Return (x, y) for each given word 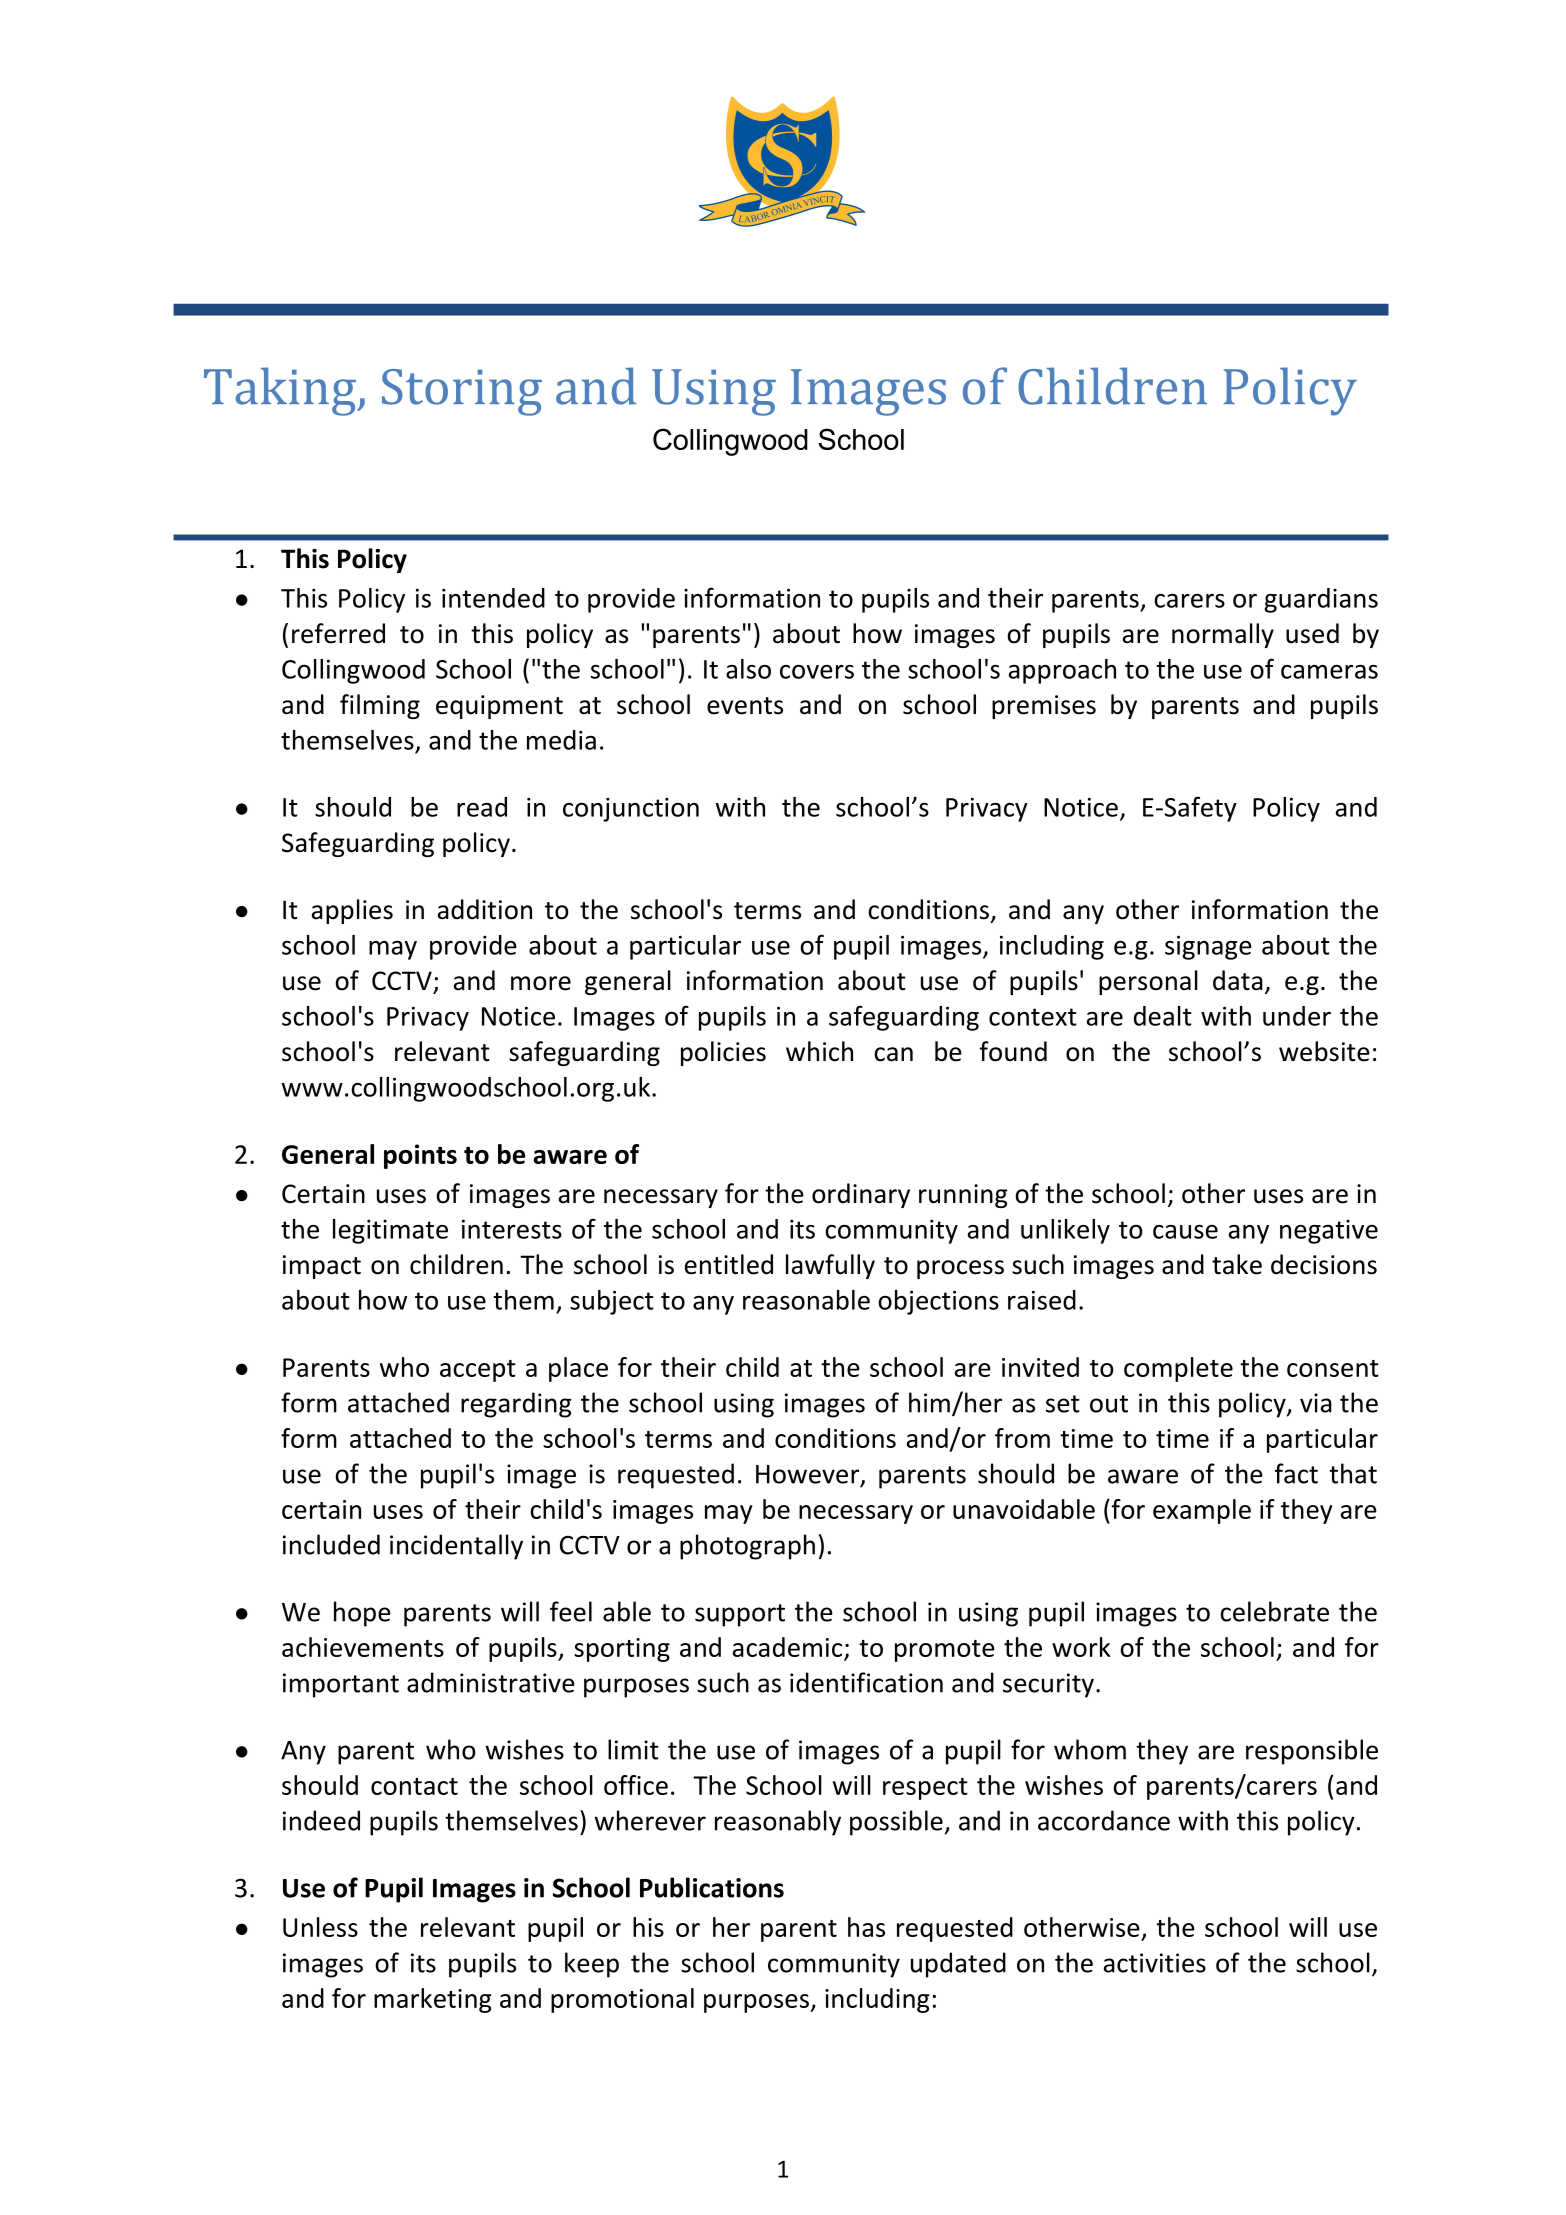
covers (817, 672)
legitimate (390, 1231)
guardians (1321, 600)
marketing (433, 2000)
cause (1185, 1232)
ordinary (861, 1195)
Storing (462, 392)
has (866, 1927)
